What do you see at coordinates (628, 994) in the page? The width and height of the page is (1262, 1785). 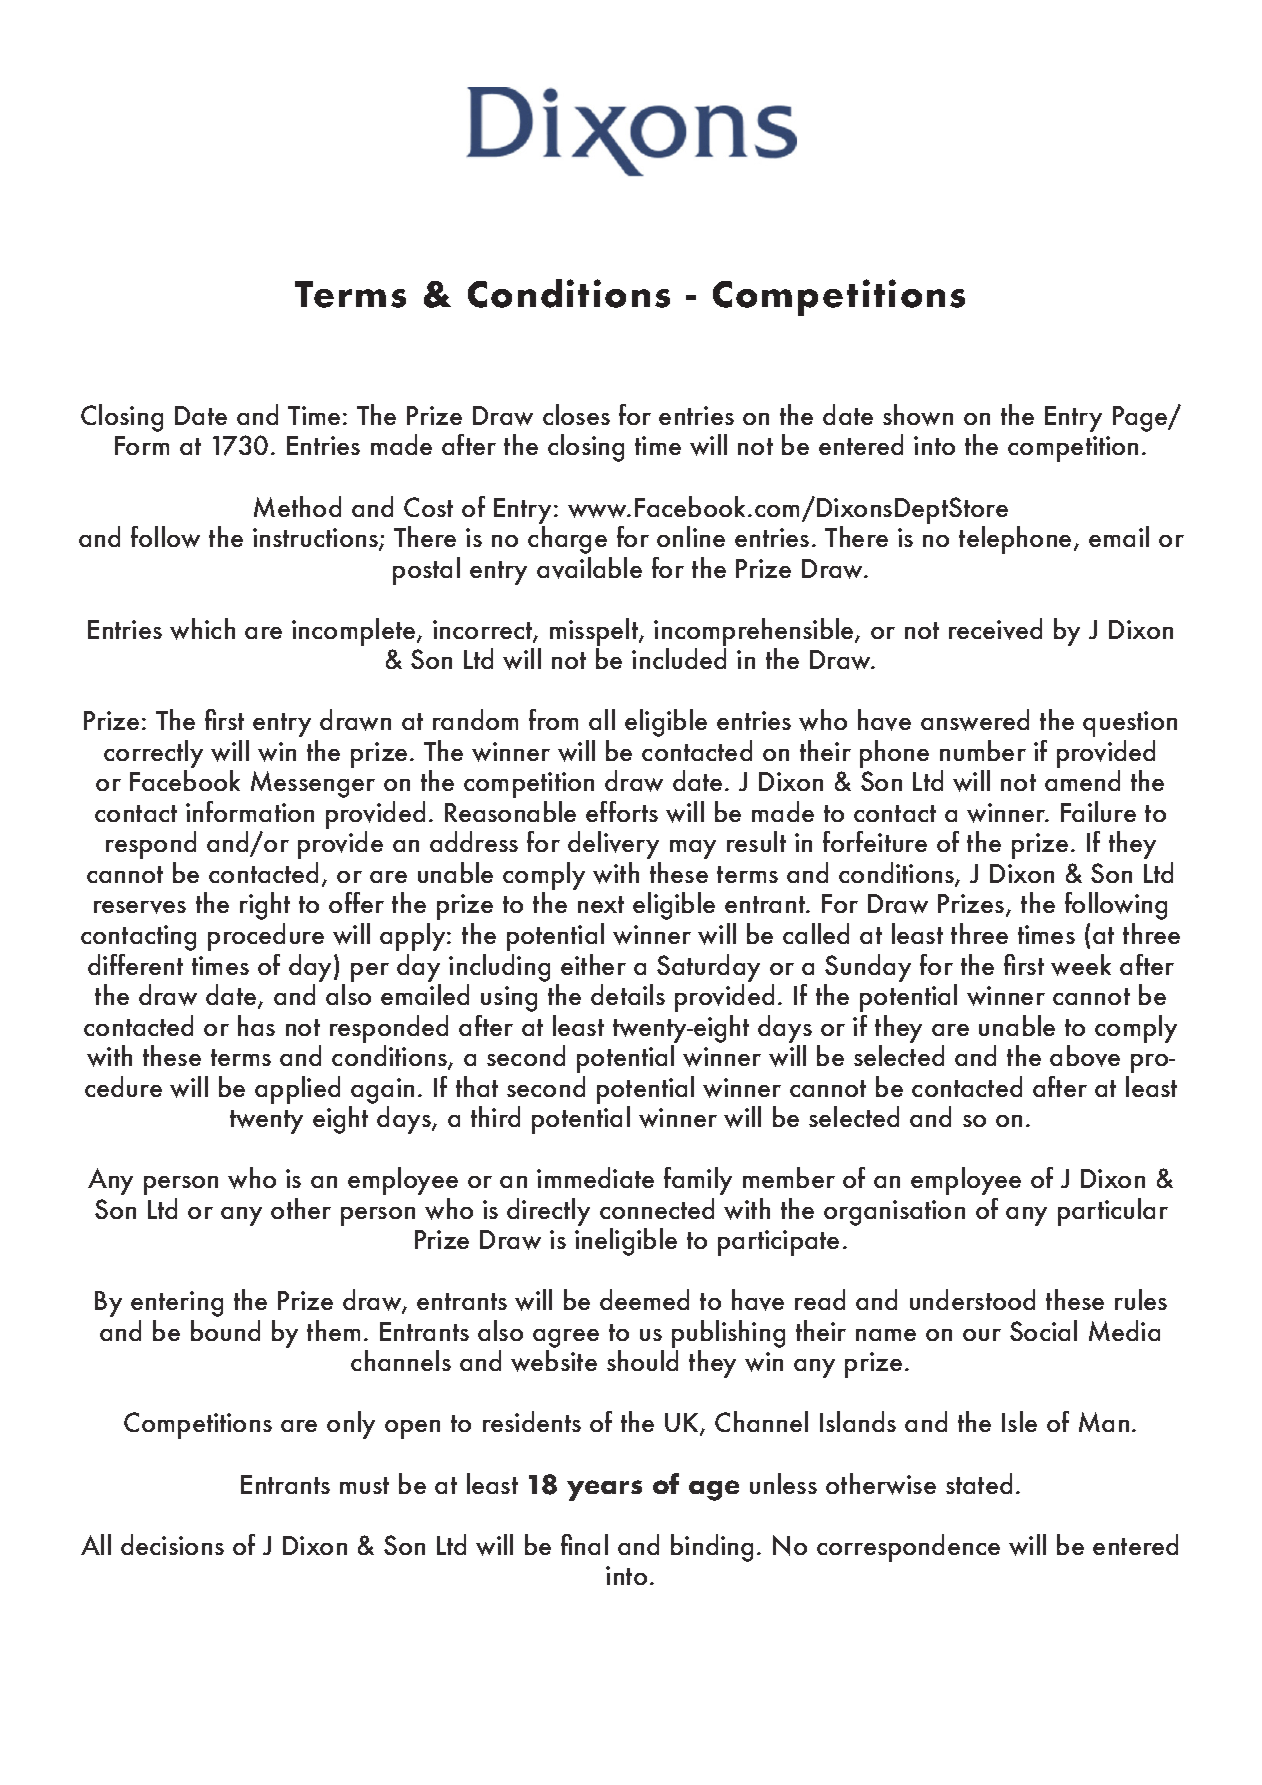 I see `details` at bounding box center [628, 994].
